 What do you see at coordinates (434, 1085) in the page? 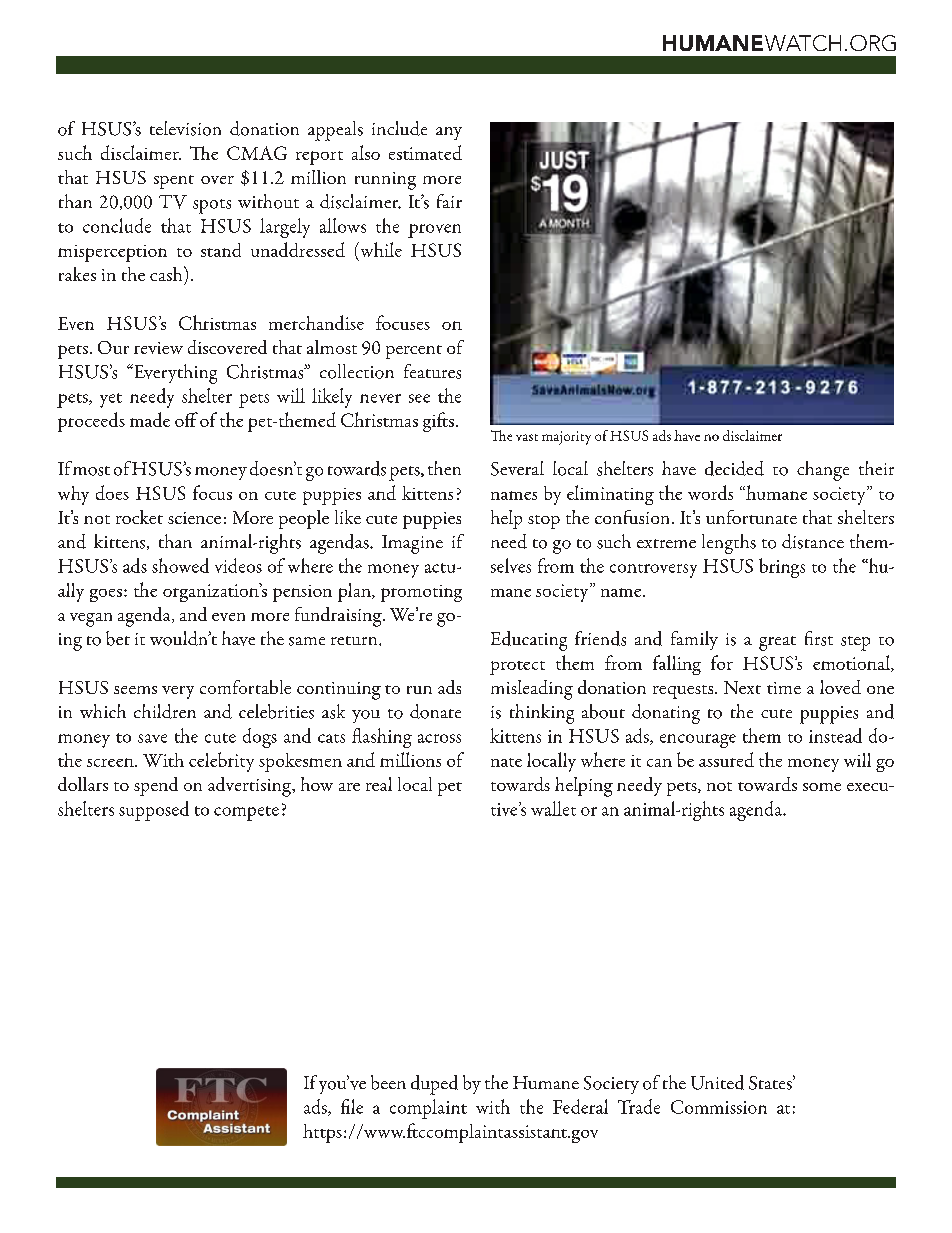
I see `duped` at bounding box center [434, 1085].
